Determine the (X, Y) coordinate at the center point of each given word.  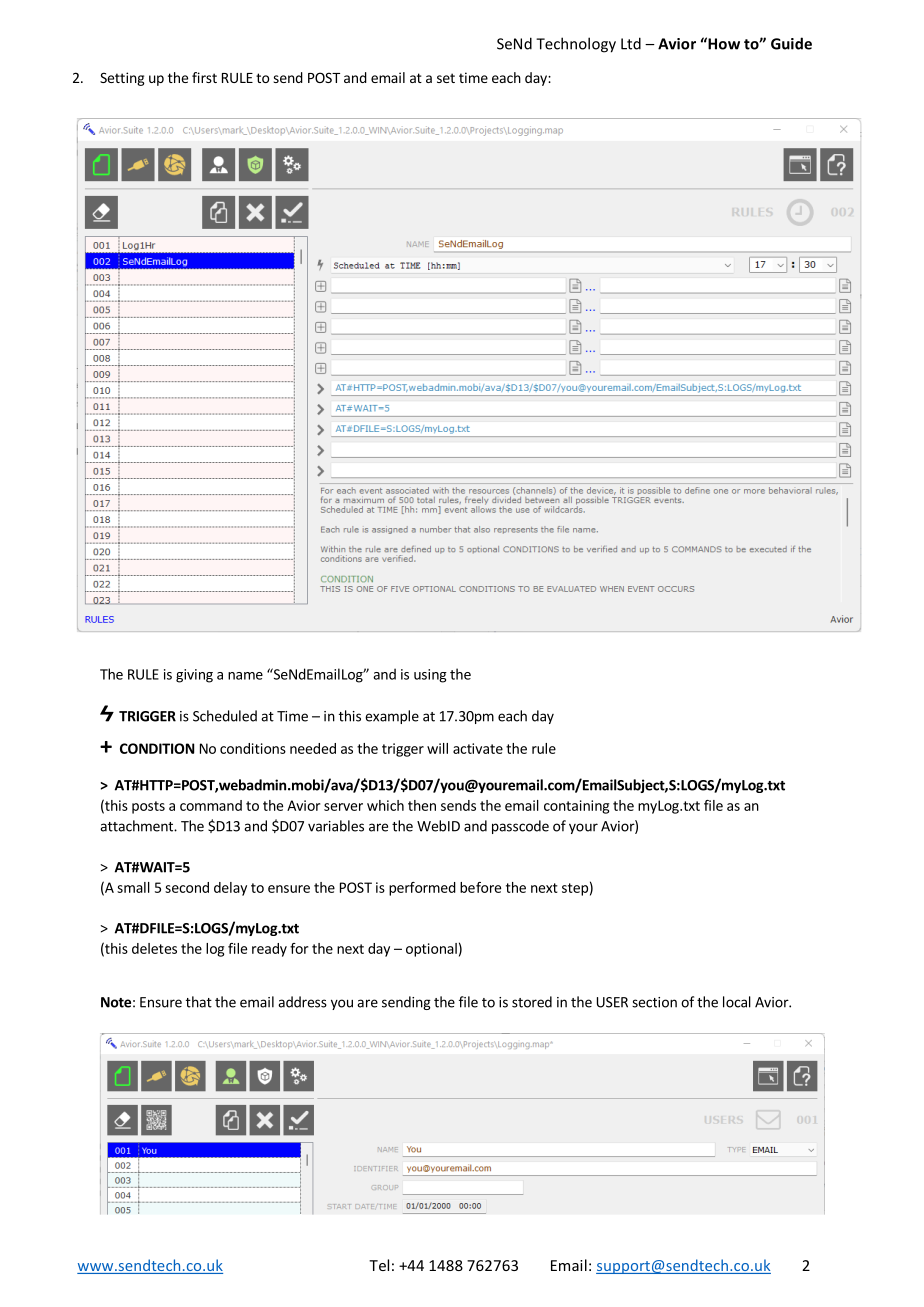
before (480, 887)
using (430, 676)
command (211, 805)
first (204, 77)
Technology (576, 45)
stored (532, 1002)
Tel (379, 1265)
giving (194, 676)
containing (576, 807)
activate (478, 748)
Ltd (631, 43)
